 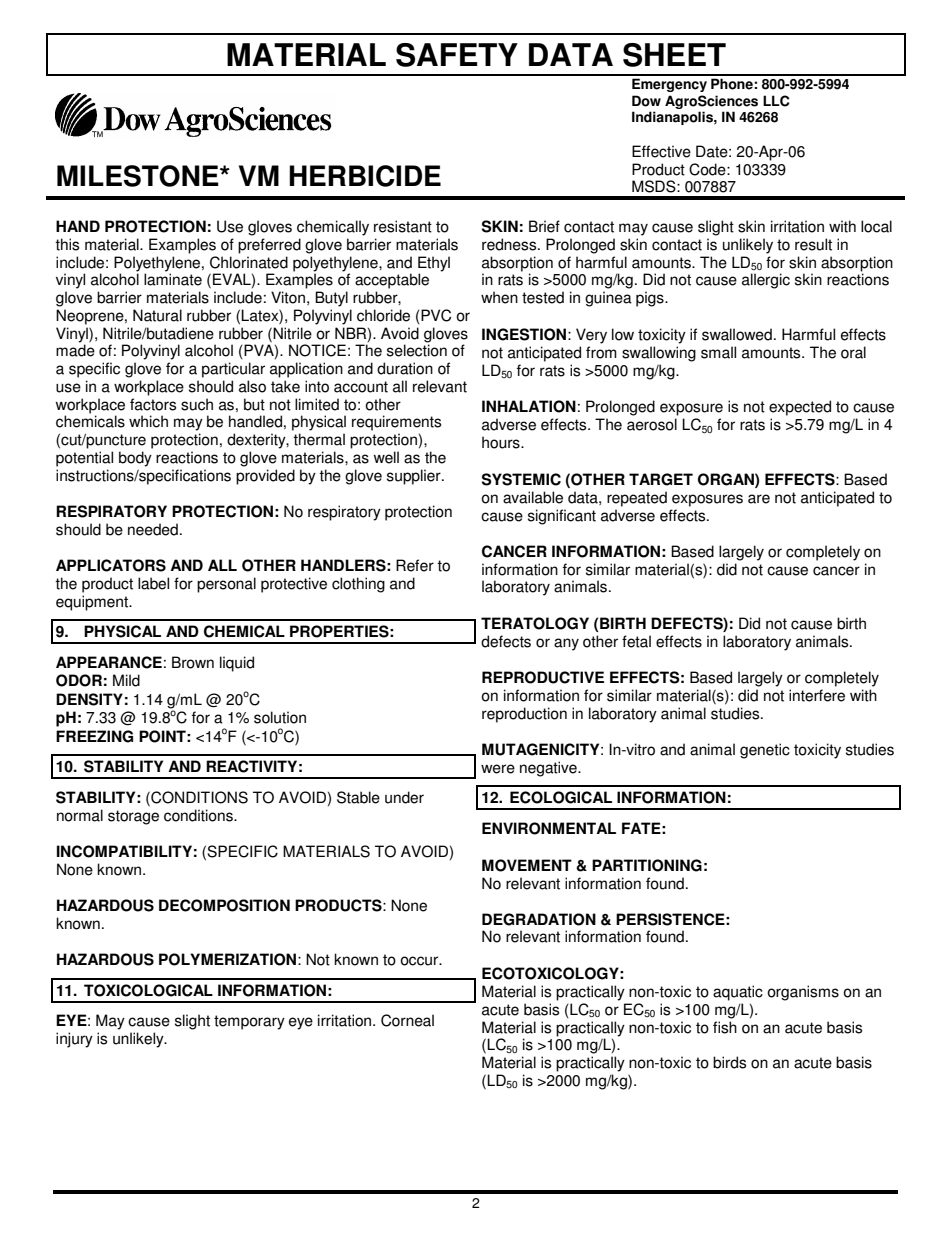 I want to click on SAFETY, so click(x=457, y=55).
